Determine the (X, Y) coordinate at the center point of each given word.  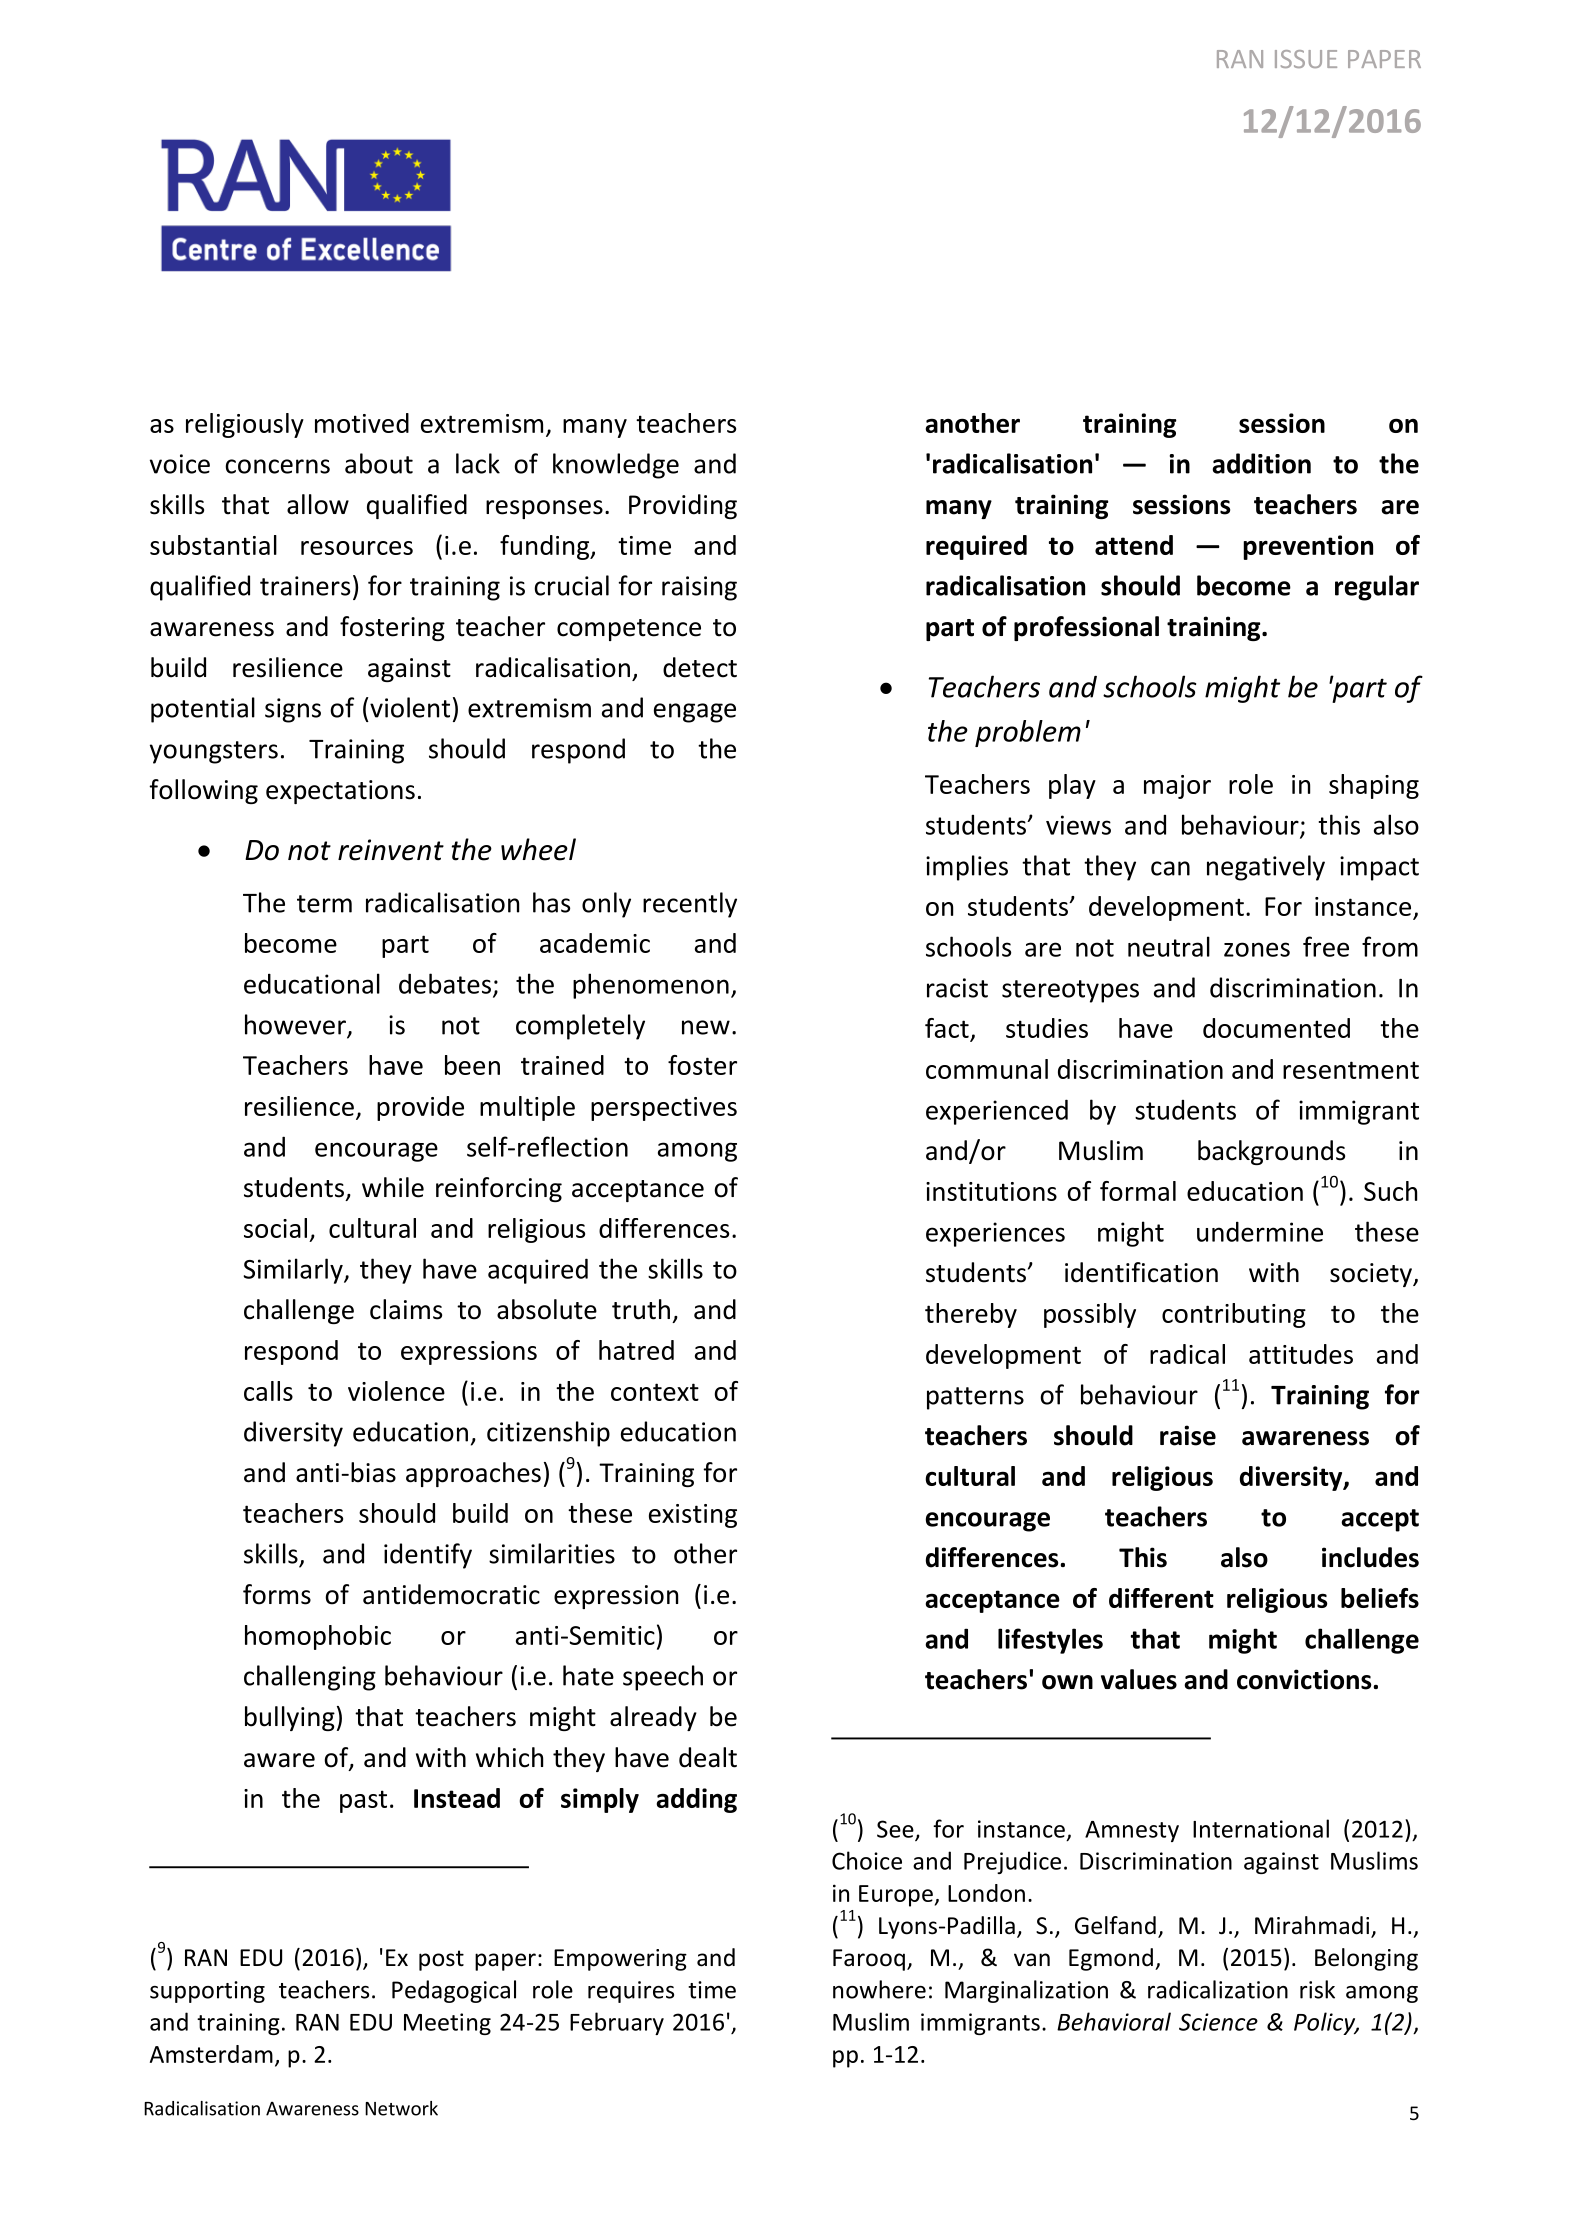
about (379, 463)
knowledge (616, 466)
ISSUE (1306, 59)
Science (1218, 2022)
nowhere (879, 1989)
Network (401, 2108)
